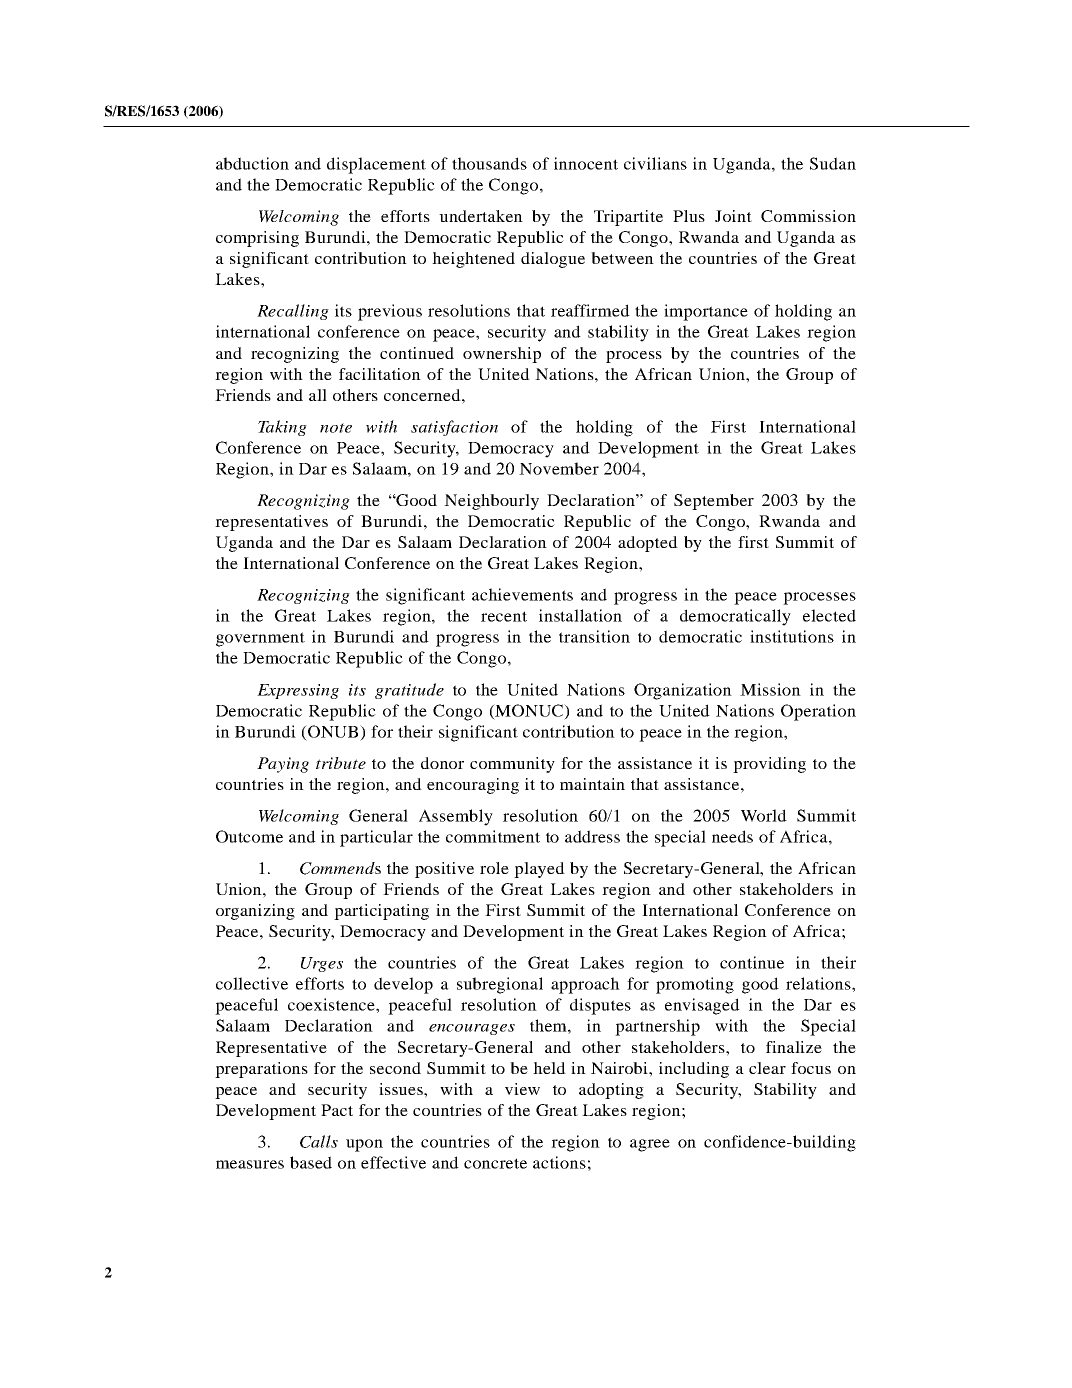 The width and height of the page is (1072, 1388). Describe the element at coordinates (732, 836) in the page. I see `needs` at that location.
